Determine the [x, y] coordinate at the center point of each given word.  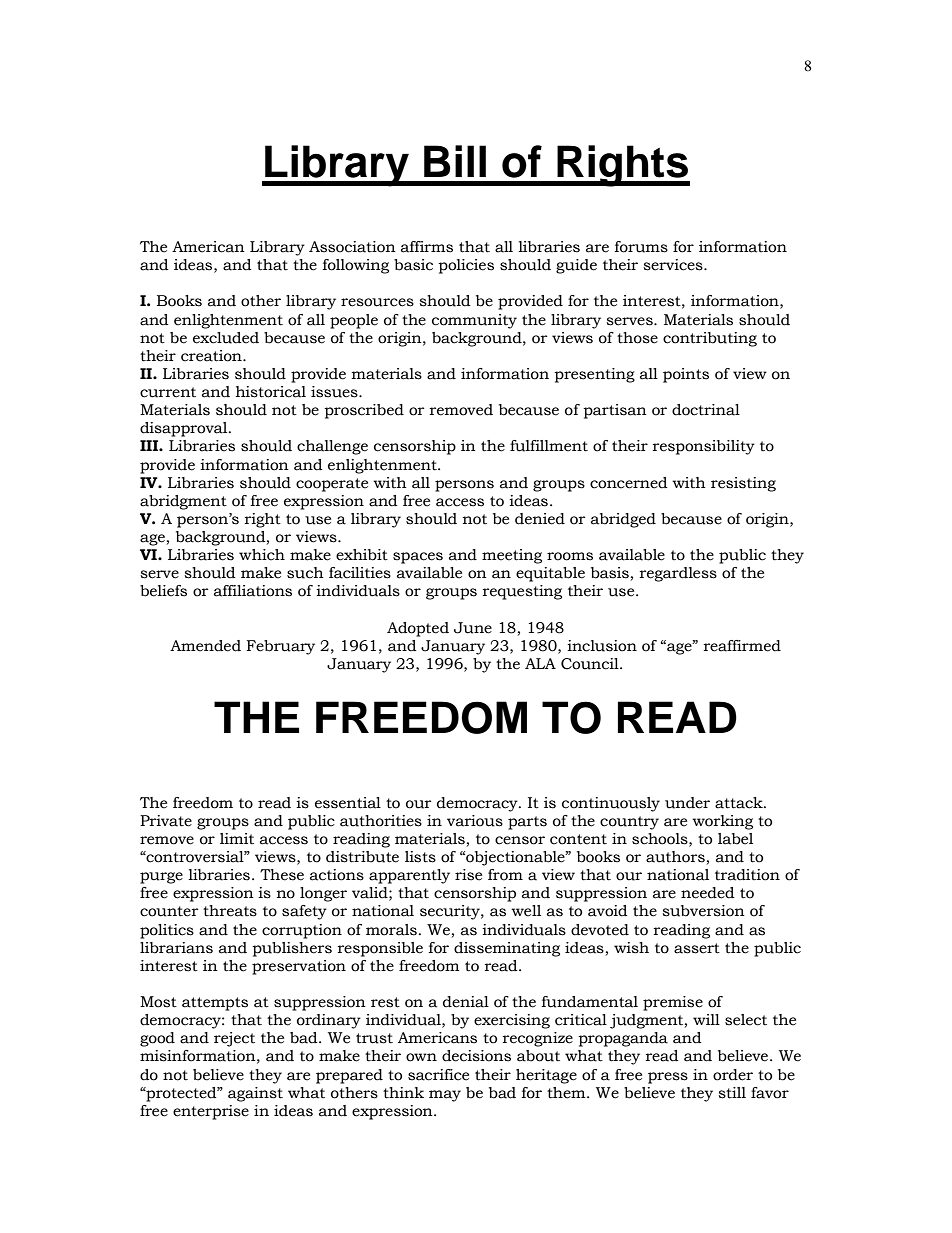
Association [352, 247]
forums [641, 247]
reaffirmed [742, 646]
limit [237, 838]
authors [675, 857]
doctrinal [706, 410]
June [473, 628]
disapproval [185, 429]
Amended [205, 646]
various [475, 821]
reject [234, 1039]
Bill [455, 161]
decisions [476, 1056]
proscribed [364, 411]
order [733, 1075]
